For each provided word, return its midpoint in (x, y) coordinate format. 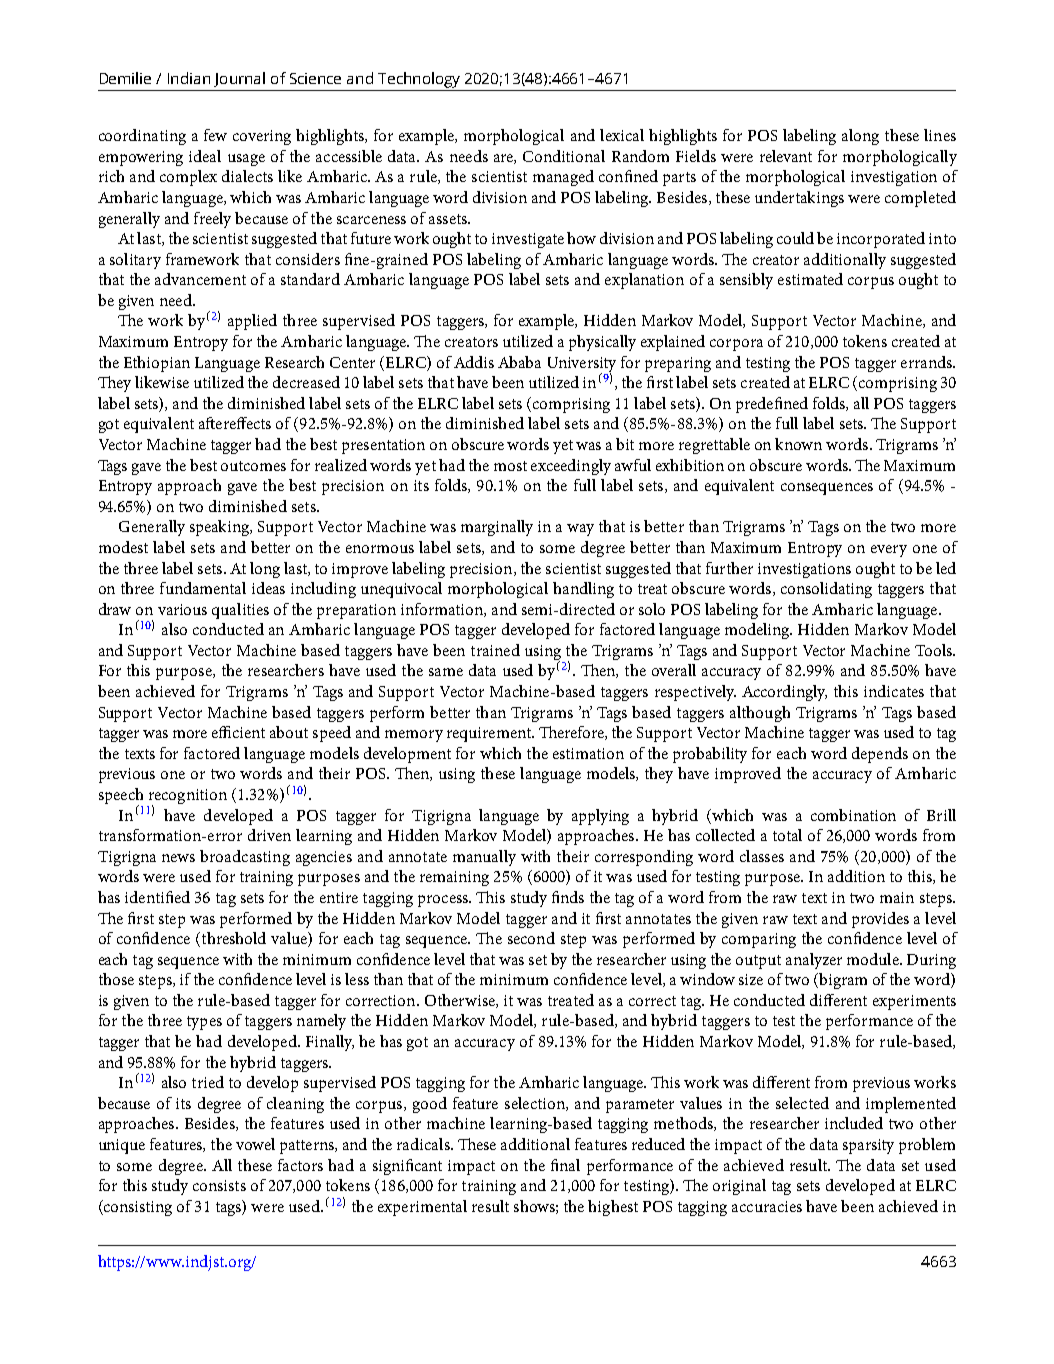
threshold (232, 939)
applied (252, 322)
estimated (810, 279)
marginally (497, 528)
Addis (474, 362)
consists (219, 1185)
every (889, 551)
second (531, 938)
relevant (786, 156)
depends (880, 755)
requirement (490, 734)
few (215, 135)
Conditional (564, 156)
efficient (238, 732)
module (874, 959)
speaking (221, 528)
